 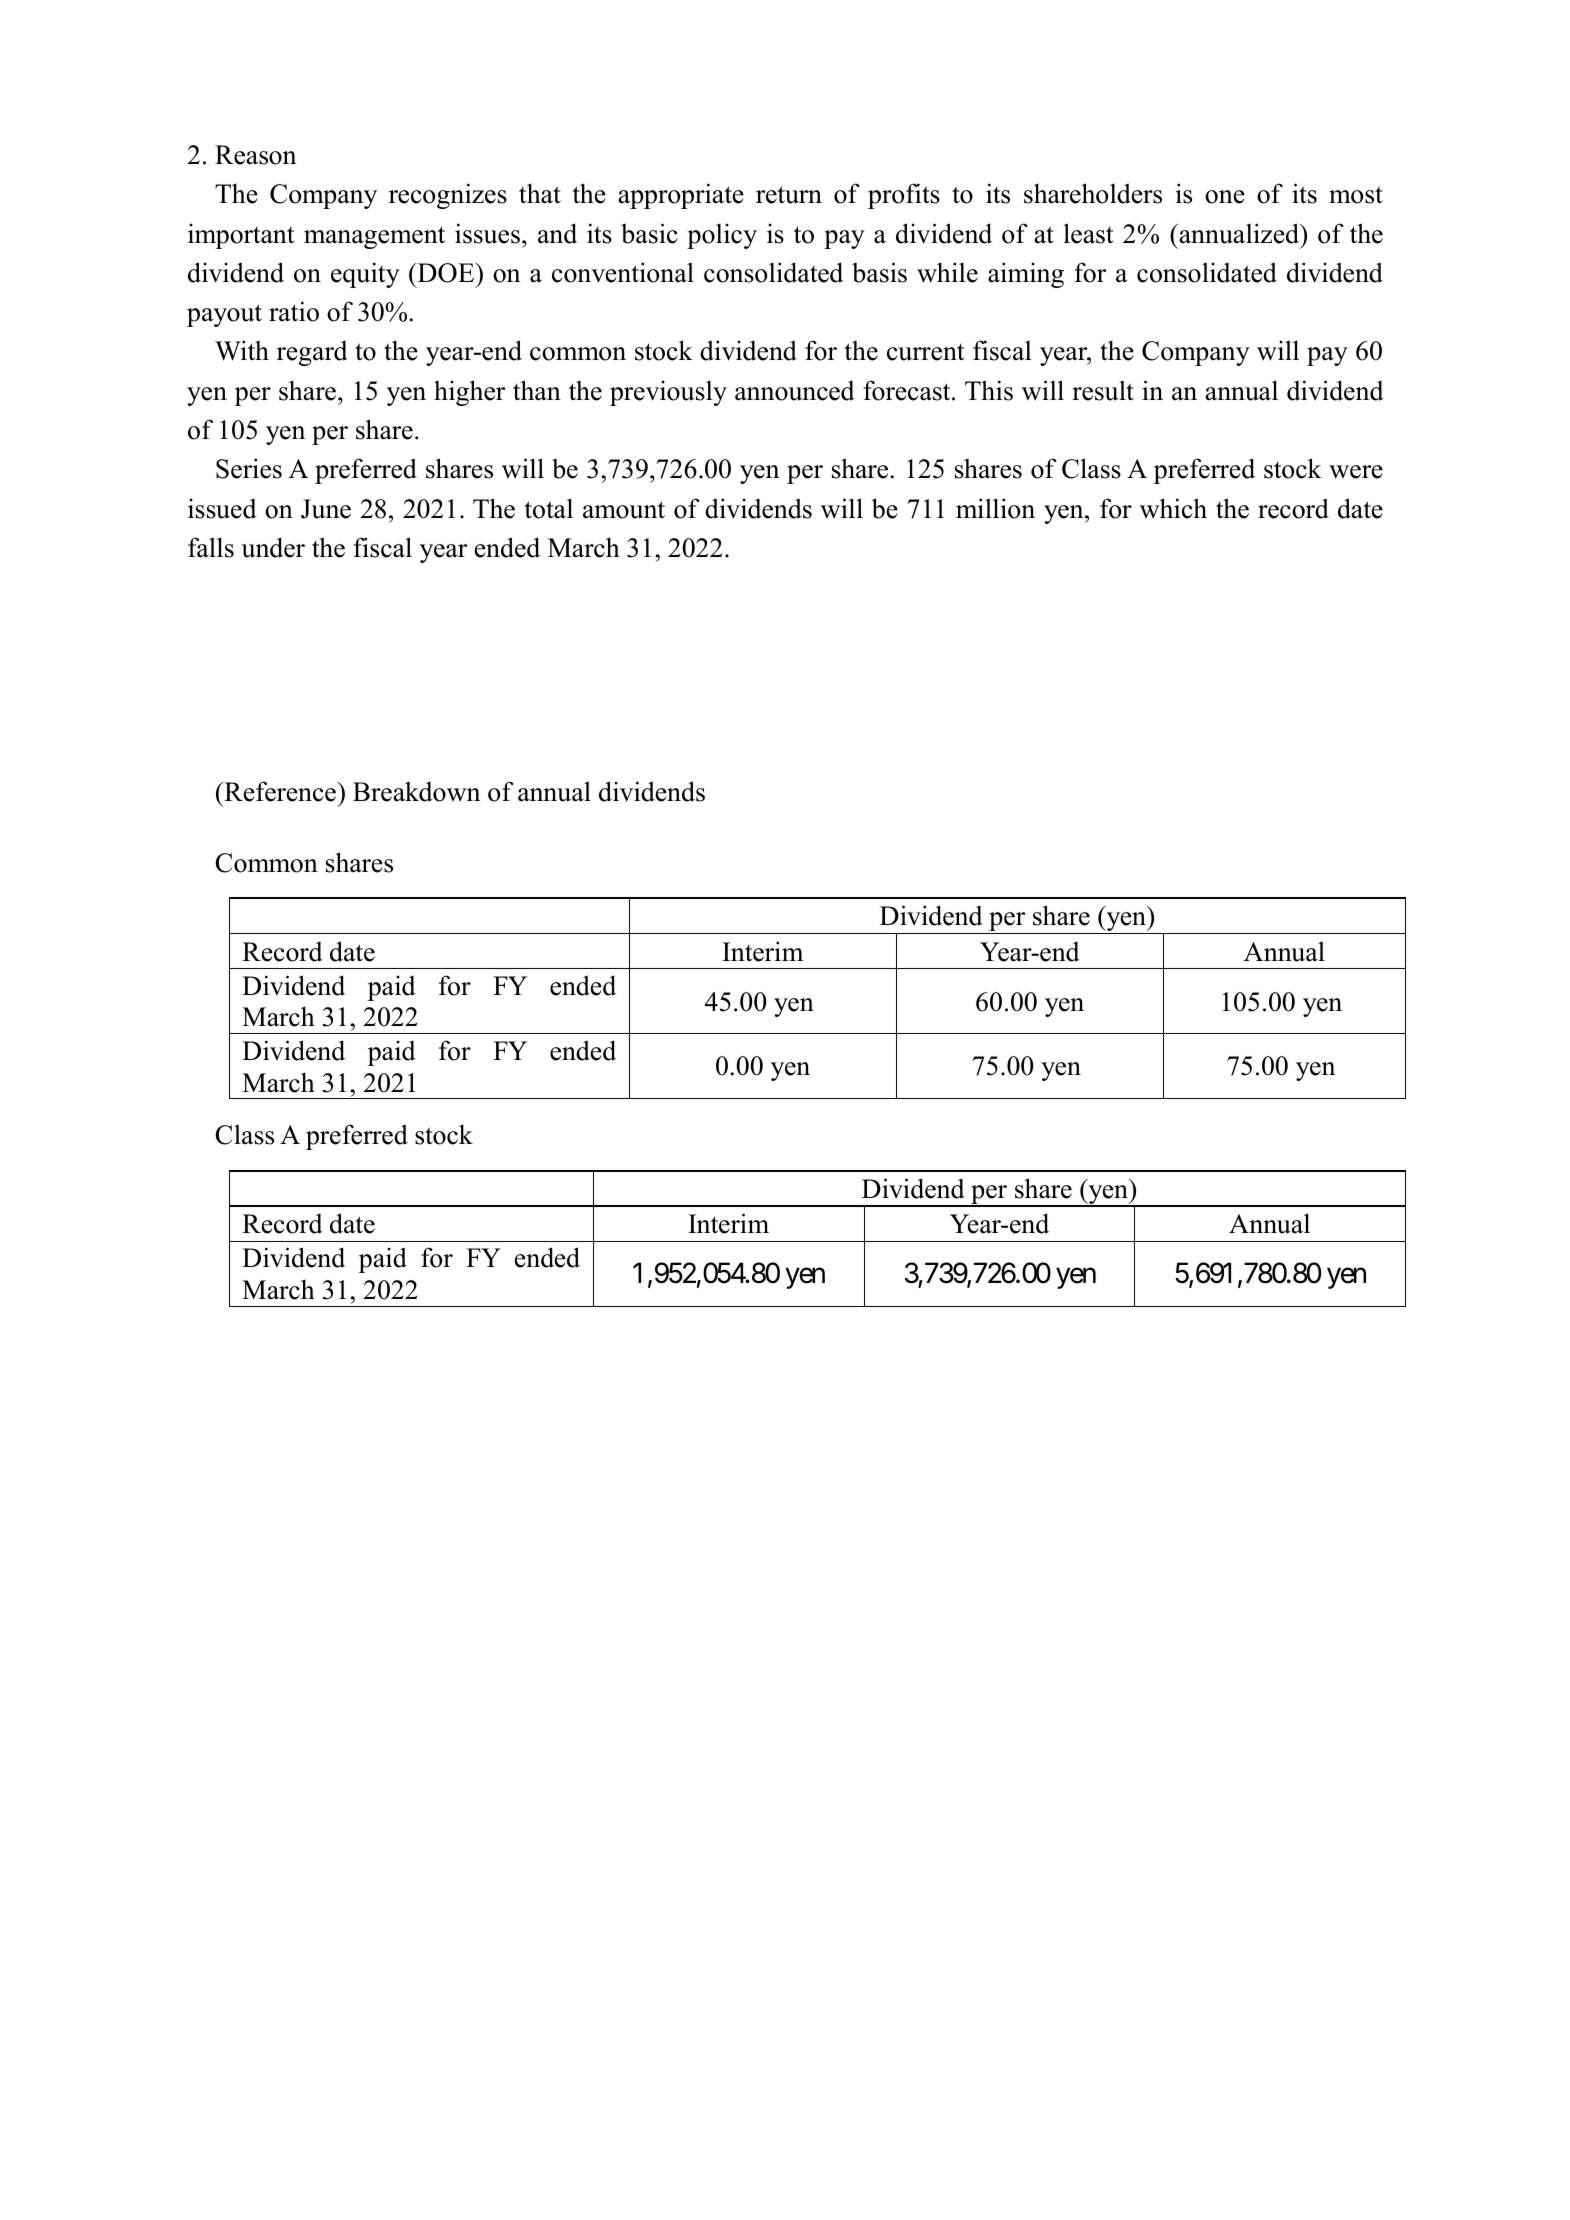 I want to click on under, so click(x=273, y=547).
